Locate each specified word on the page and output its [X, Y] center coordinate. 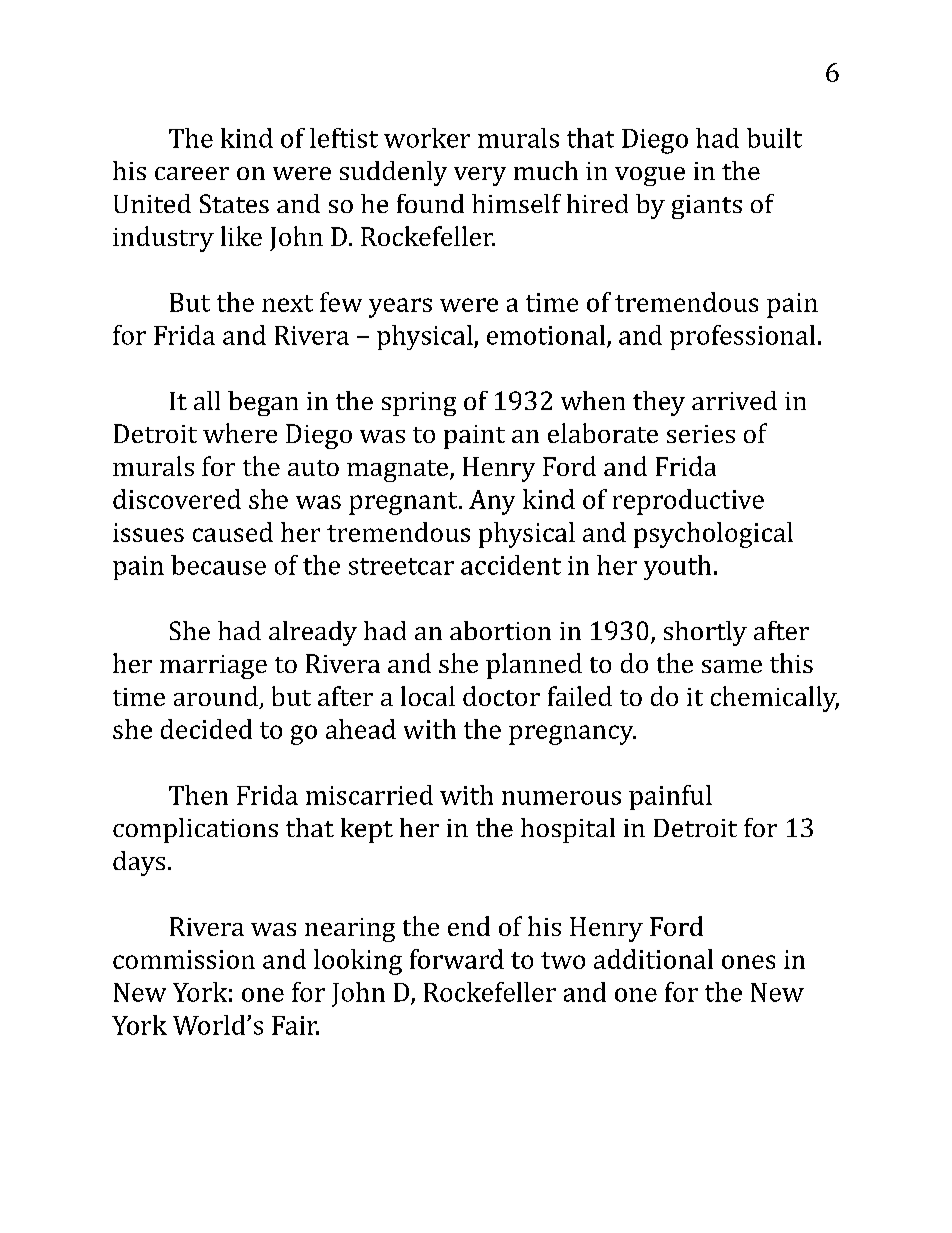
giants [707, 207]
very [480, 176]
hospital [568, 830]
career [192, 173]
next [287, 303]
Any [492, 502]
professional [742, 337]
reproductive [688, 502]
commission [184, 959]
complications [195, 830]
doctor [501, 696]
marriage [213, 667]
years [400, 308]
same [732, 666]
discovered [177, 499]
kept [367, 830]
